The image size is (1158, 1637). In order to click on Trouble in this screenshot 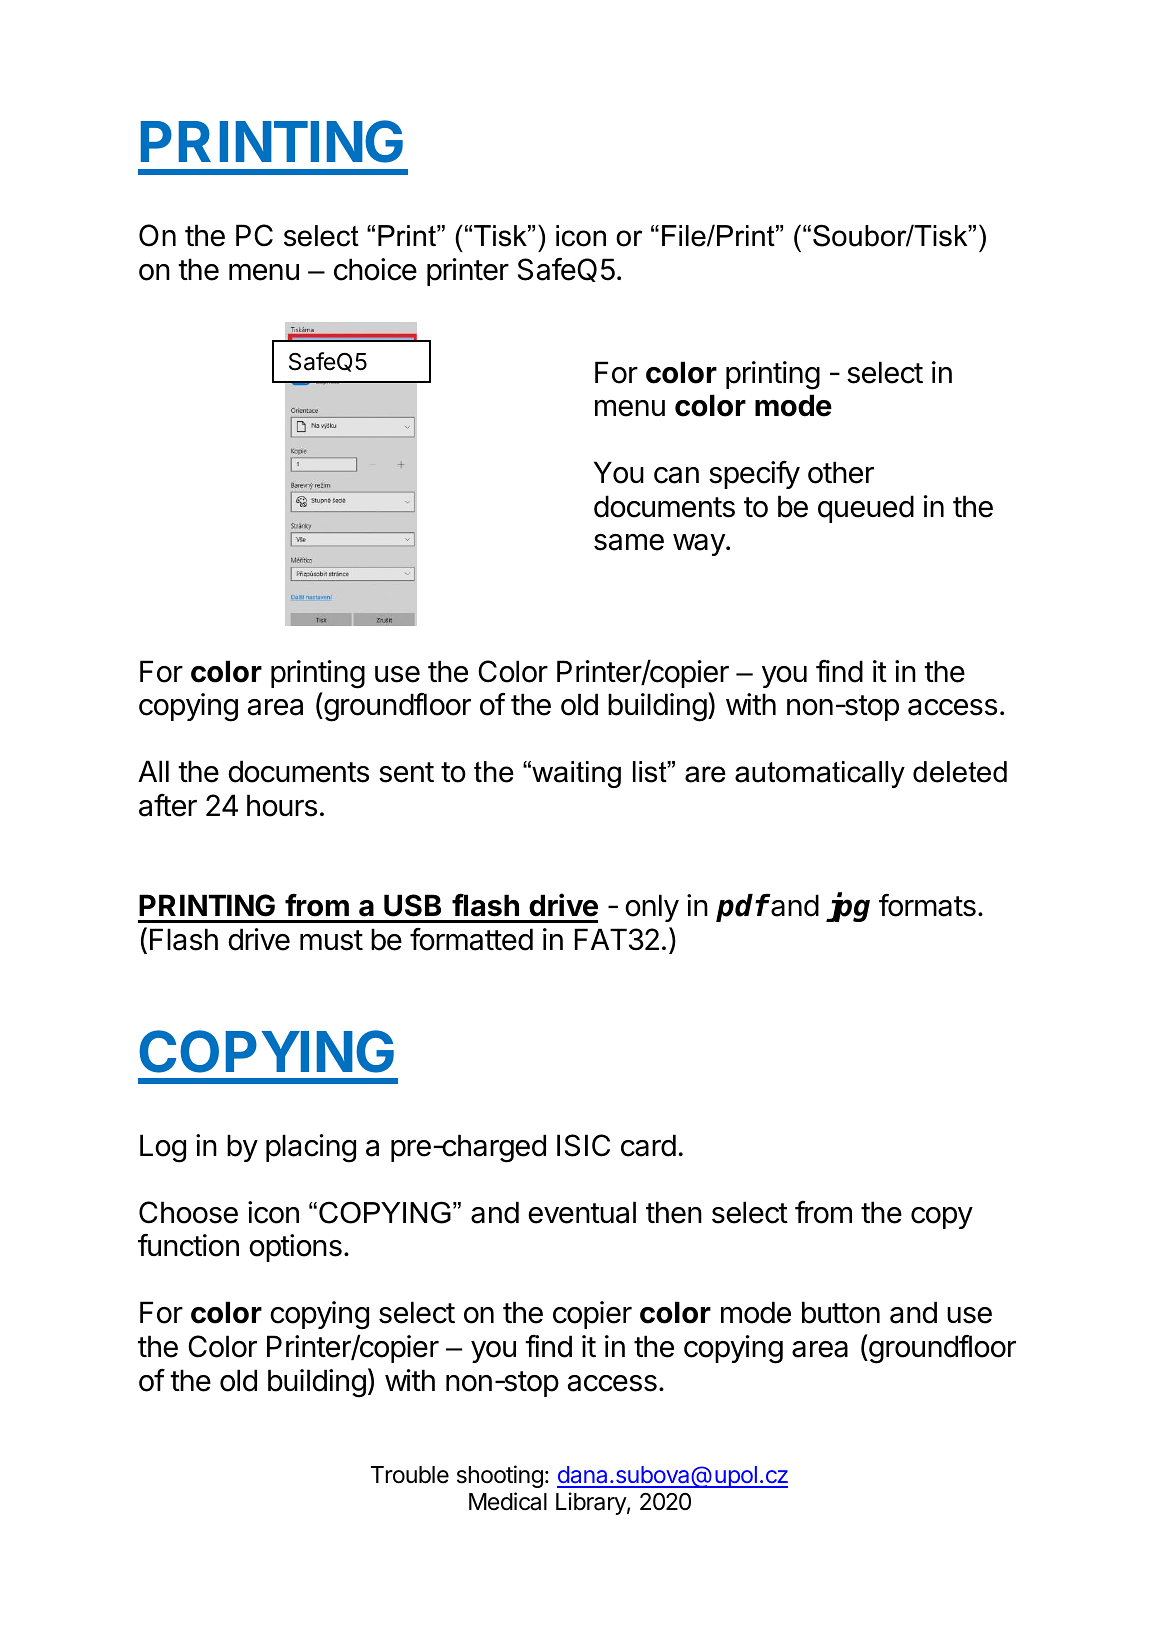, I will do `click(410, 1475)`.
